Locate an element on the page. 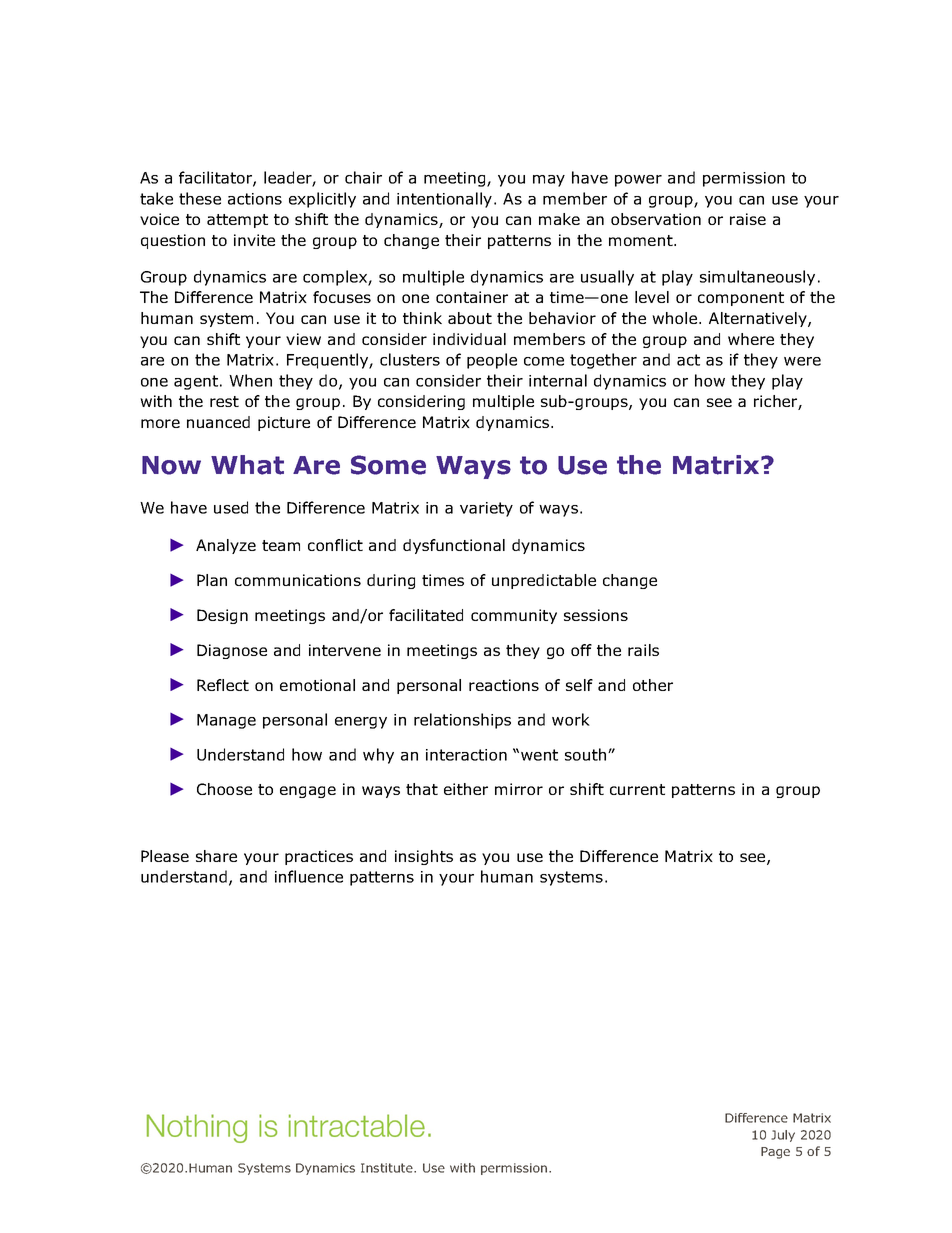 This image has height=1233, width=952. July is located at coordinates (783, 1136).
